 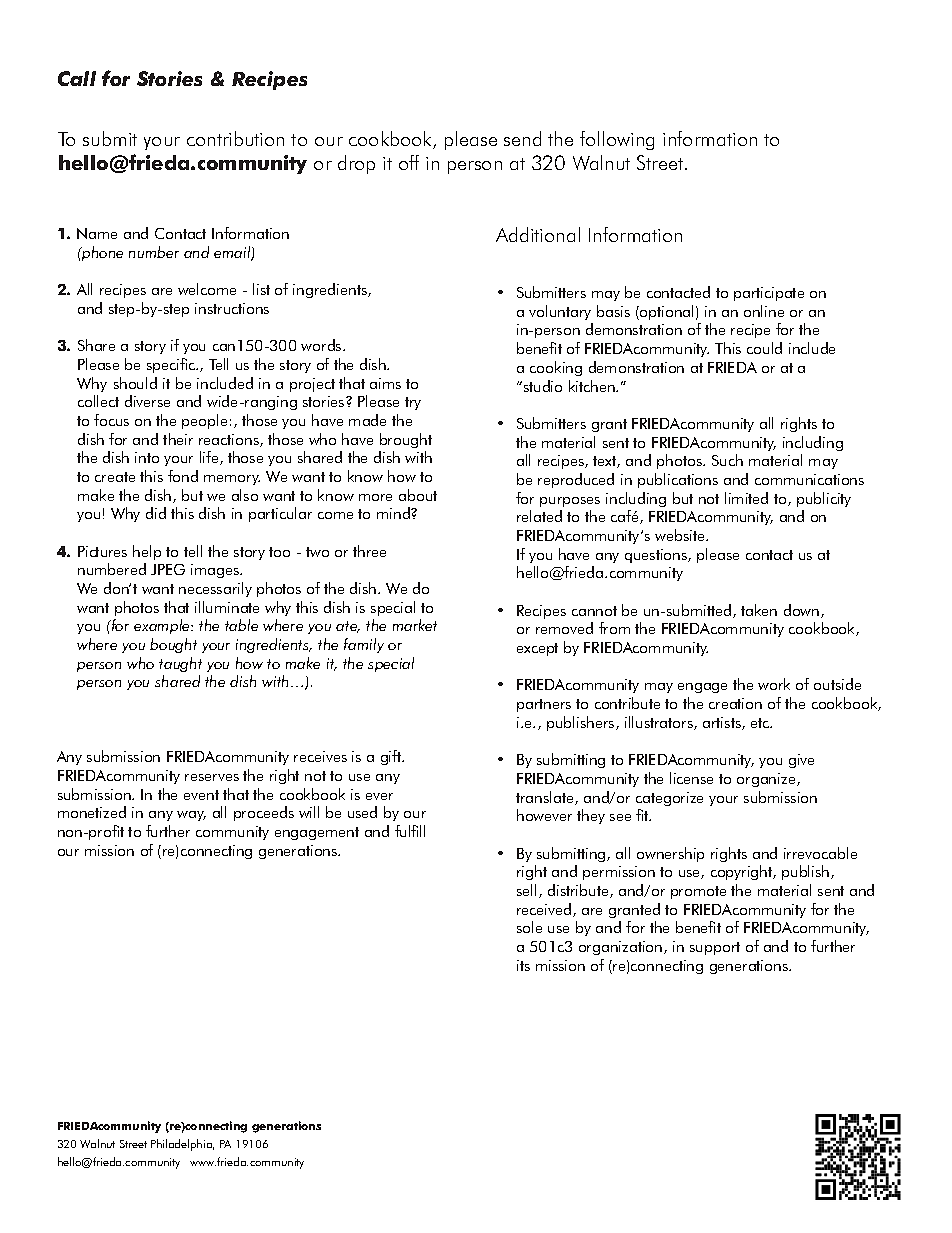 What do you see at coordinates (232, 308) in the document?
I see `instructions` at bounding box center [232, 308].
